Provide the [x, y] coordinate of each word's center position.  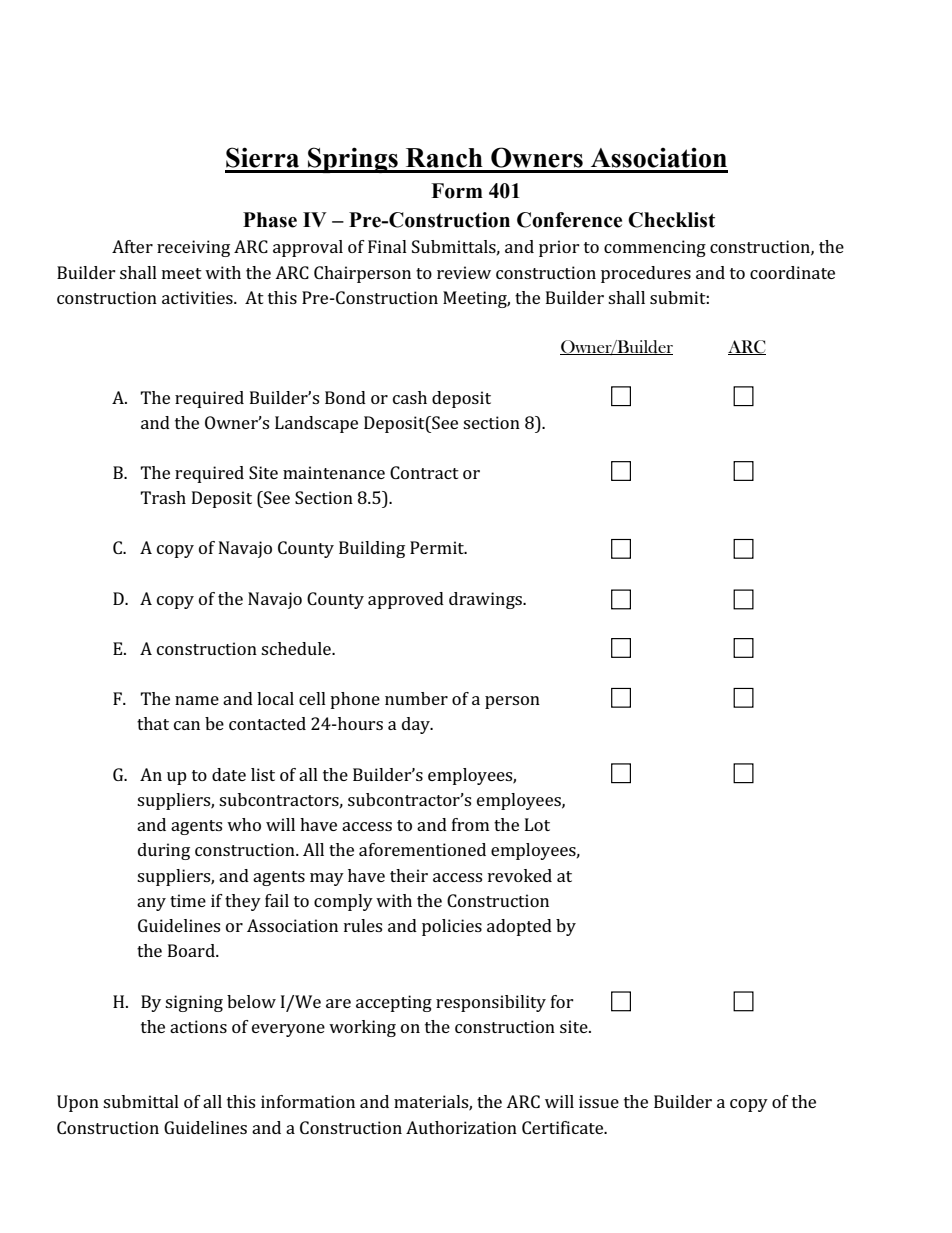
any [151, 904]
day [417, 725]
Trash [163, 497]
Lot [537, 824]
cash [410, 397]
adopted [519, 927]
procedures [646, 274]
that [153, 723]
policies [452, 927]
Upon [78, 1103]
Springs [353, 160]
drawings [486, 600]
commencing [655, 248]
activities [198, 297]
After [132, 246]
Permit [438, 547]
